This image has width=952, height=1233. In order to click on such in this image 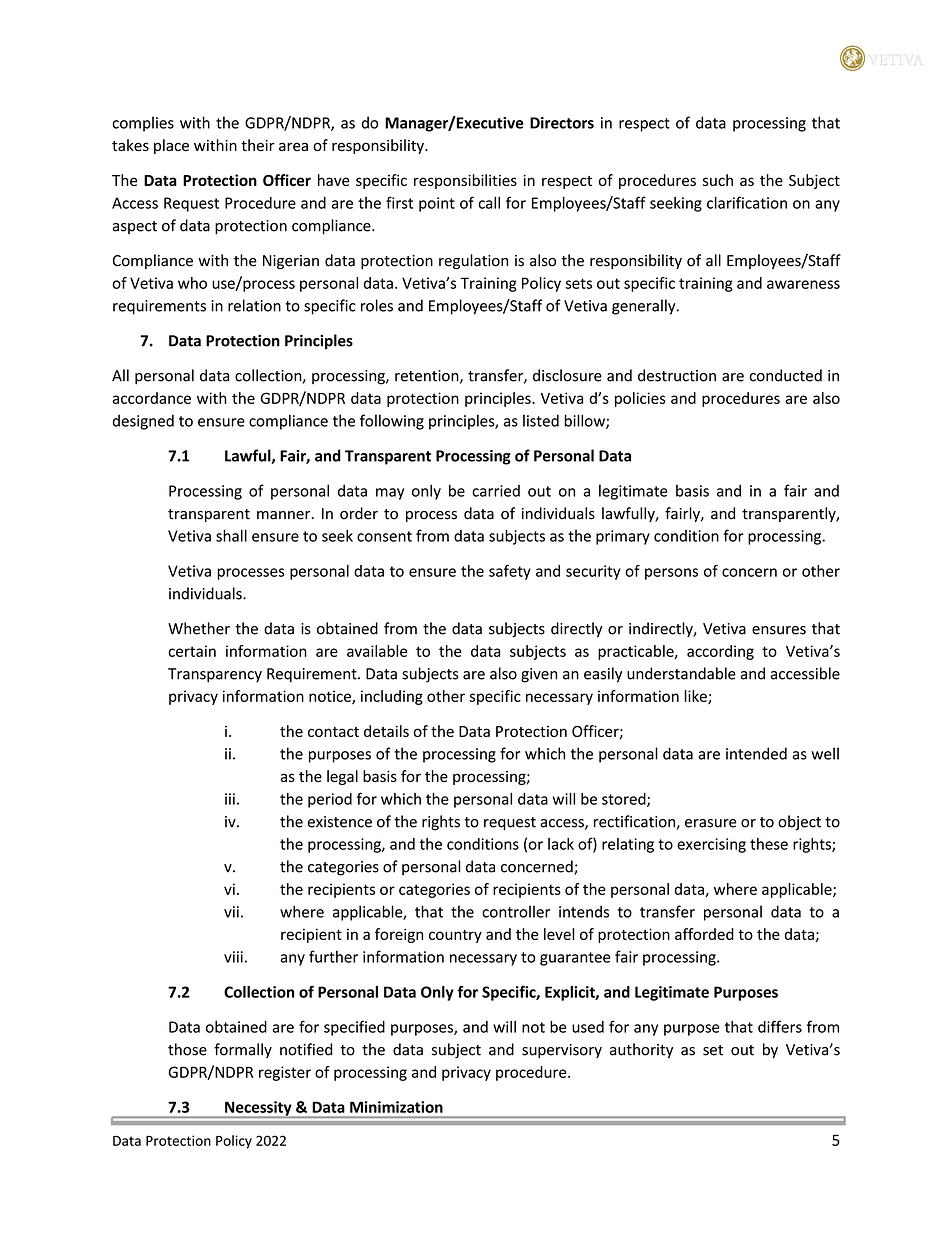, I will do `click(718, 180)`.
